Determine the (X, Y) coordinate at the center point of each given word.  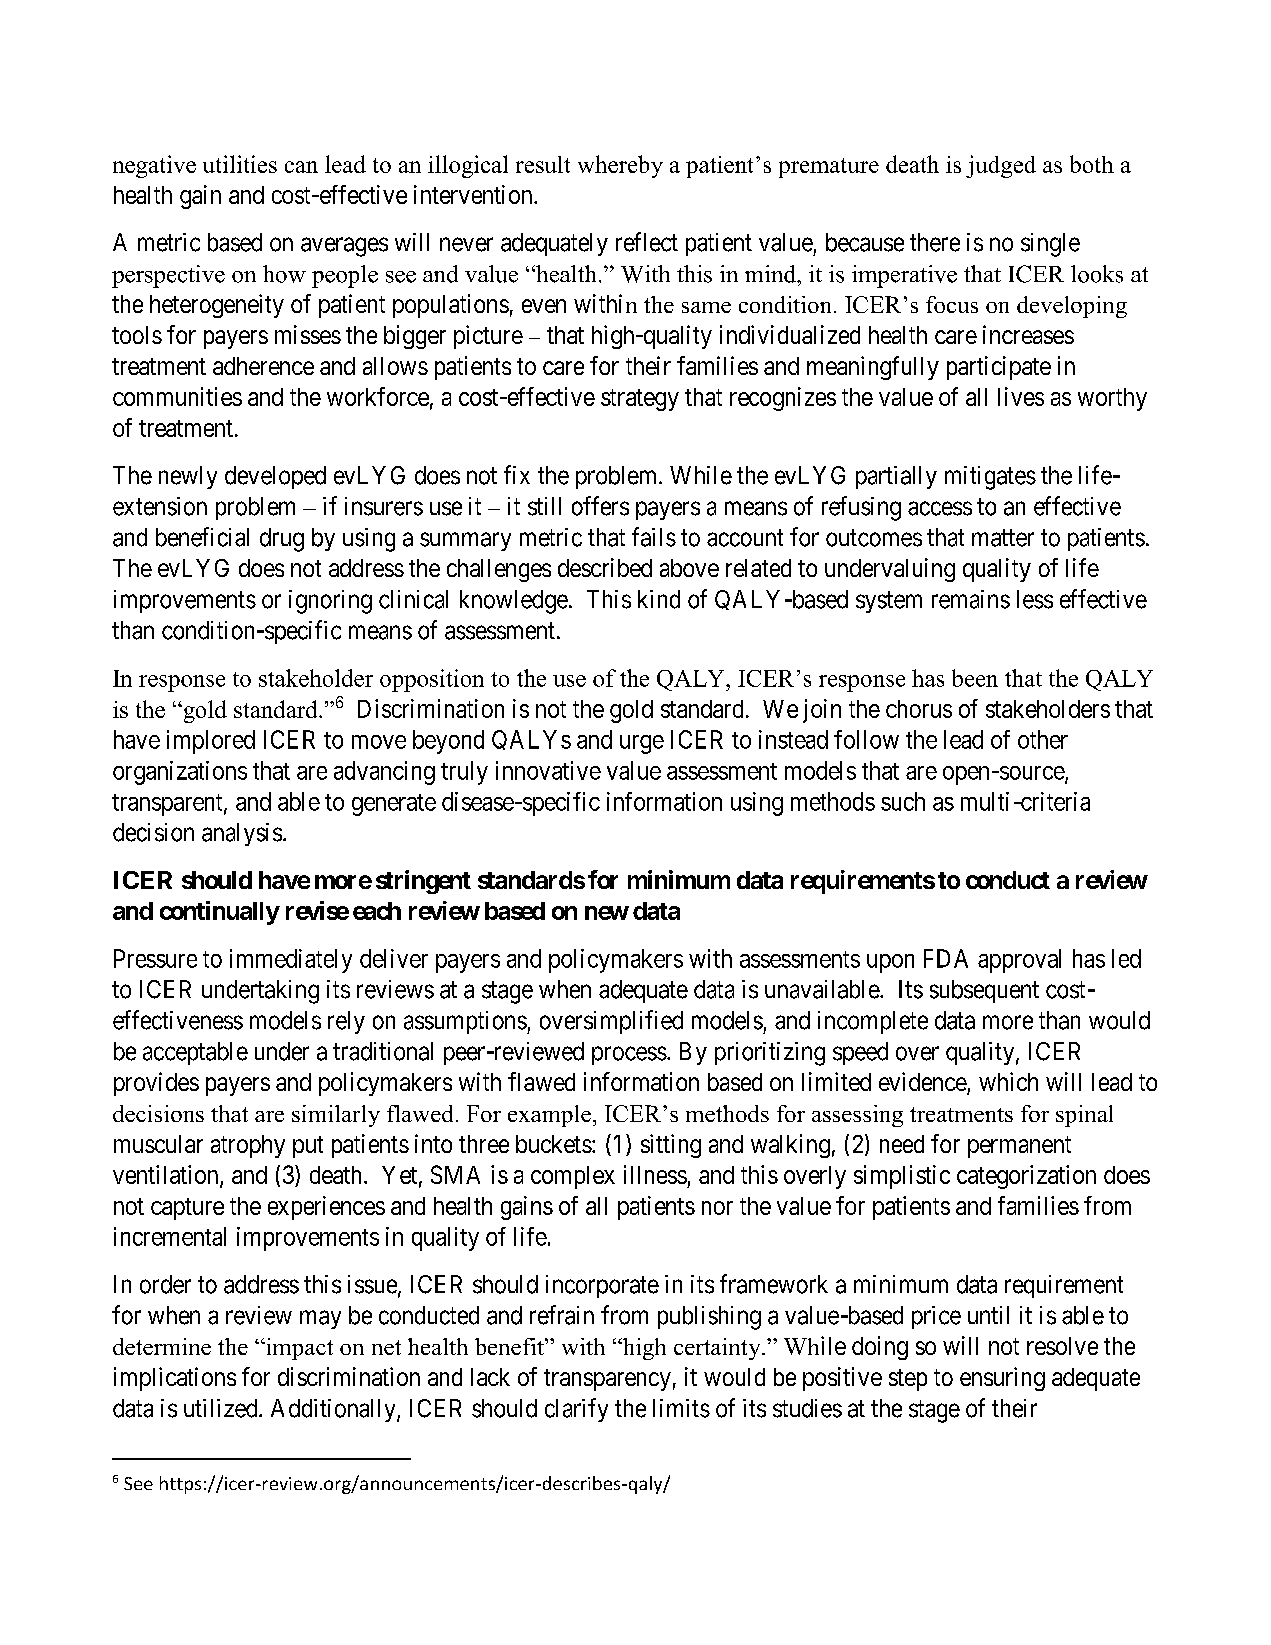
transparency (607, 1380)
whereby (620, 166)
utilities (240, 164)
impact (298, 1349)
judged (1001, 166)
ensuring (1002, 1379)
